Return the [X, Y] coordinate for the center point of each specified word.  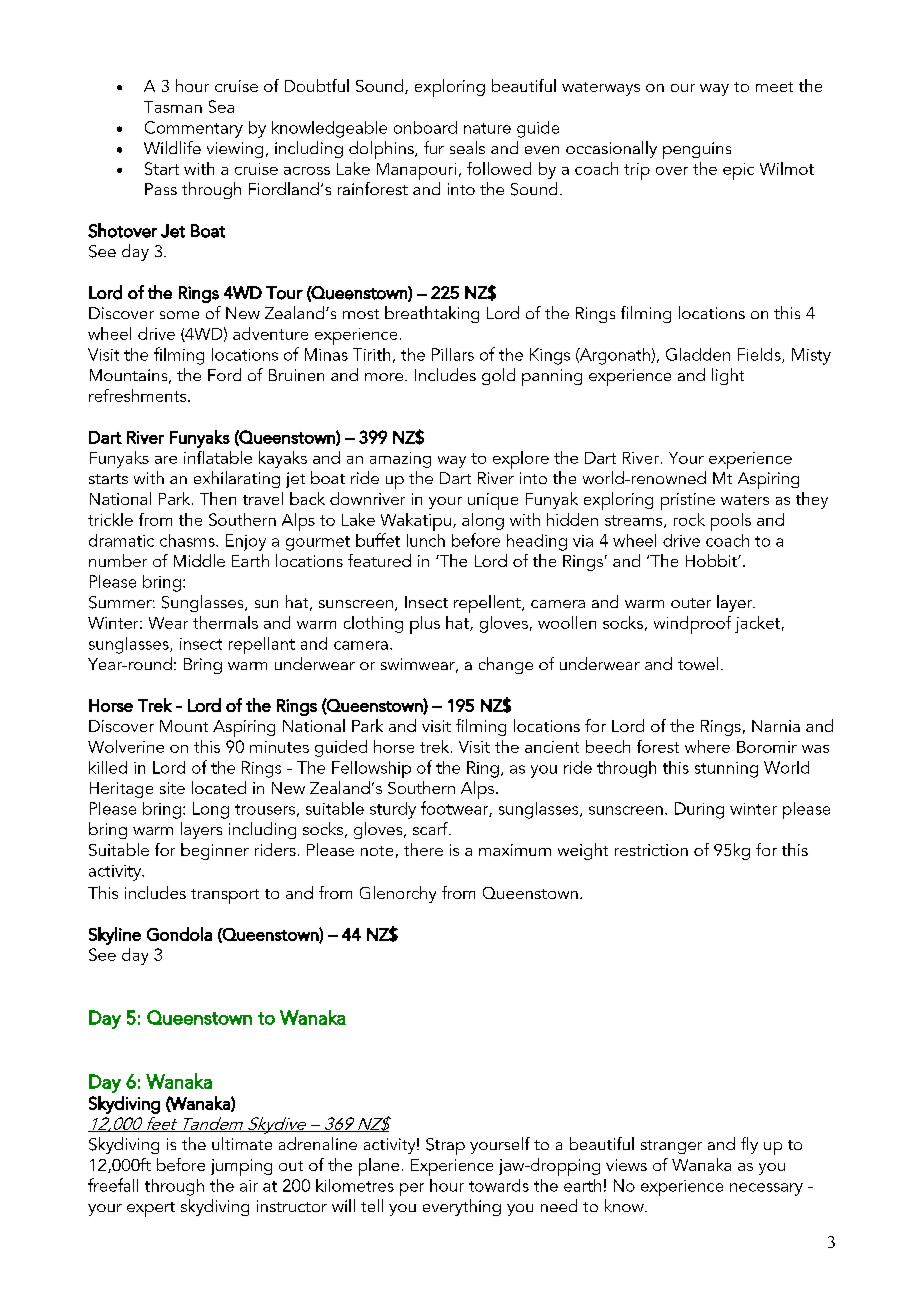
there [423, 849]
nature [487, 128]
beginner [215, 851]
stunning [726, 770]
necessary [766, 1189]
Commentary [194, 129]
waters [745, 500]
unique [493, 501]
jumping [241, 1167]
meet [774, 87]
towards [499, 1185]
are [166, 460]
